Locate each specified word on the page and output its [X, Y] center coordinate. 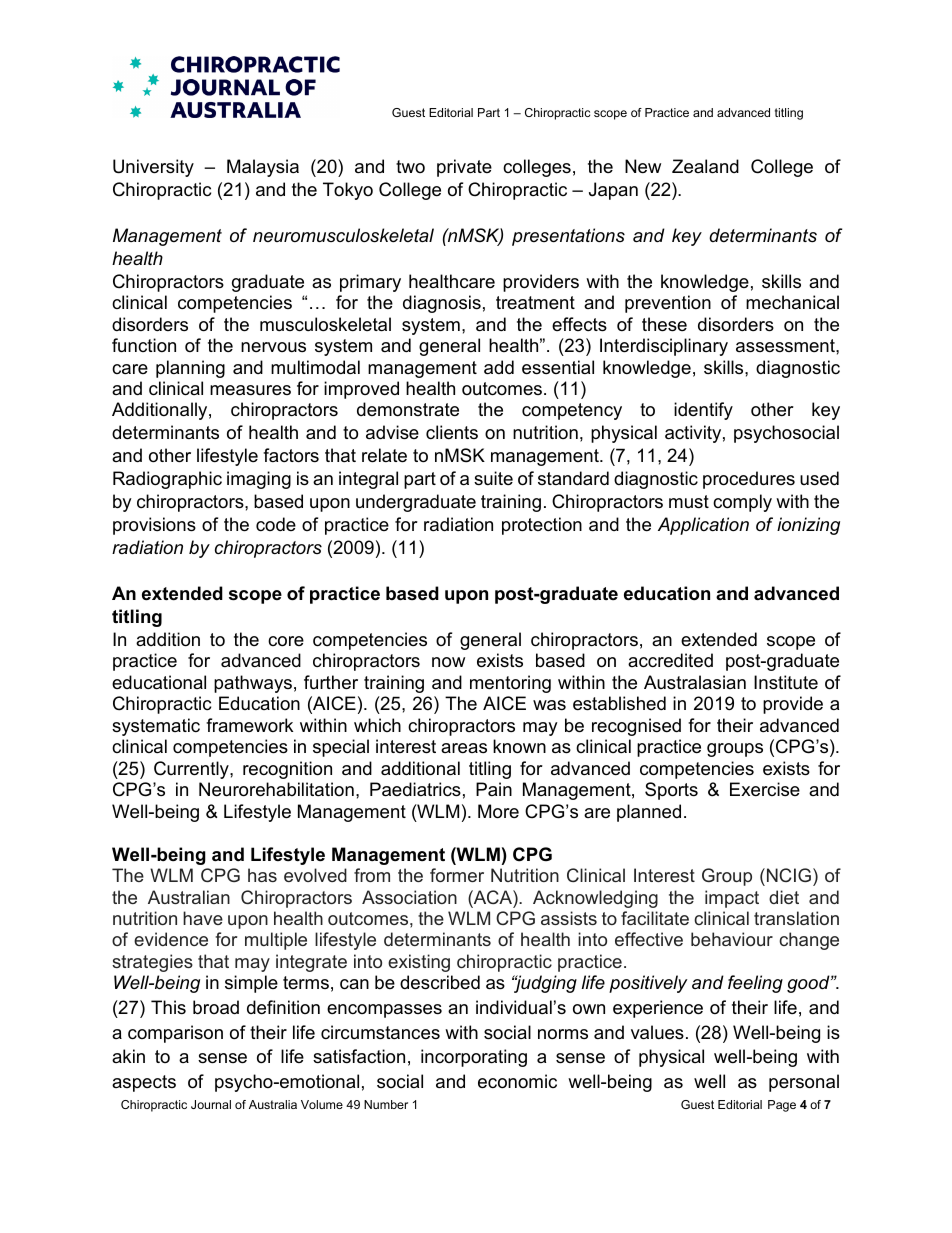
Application [703, 526]
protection [542, 526]
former [457, 875]
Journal [211, 1104]
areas [464, 748]
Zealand [705, 166]
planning [190, 369]
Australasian [695, 682]
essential [558, 367]
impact [732, 899]
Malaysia [263, 168]
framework [249, 725]
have [203, 918]
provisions [154, 526]
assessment [786, 346]
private [464, 168]
